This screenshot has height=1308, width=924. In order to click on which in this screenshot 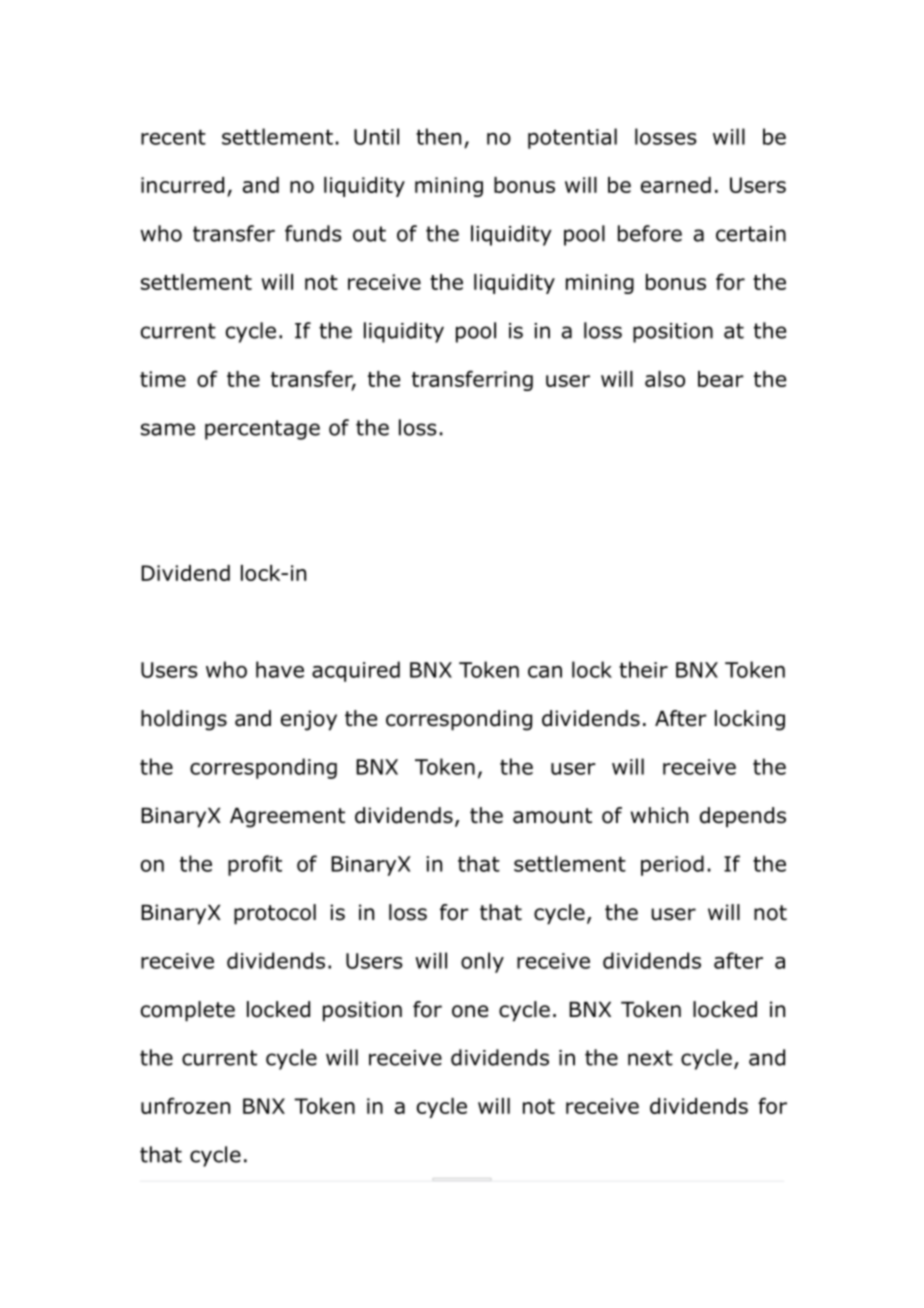, I will do `click(659, 815)`.
